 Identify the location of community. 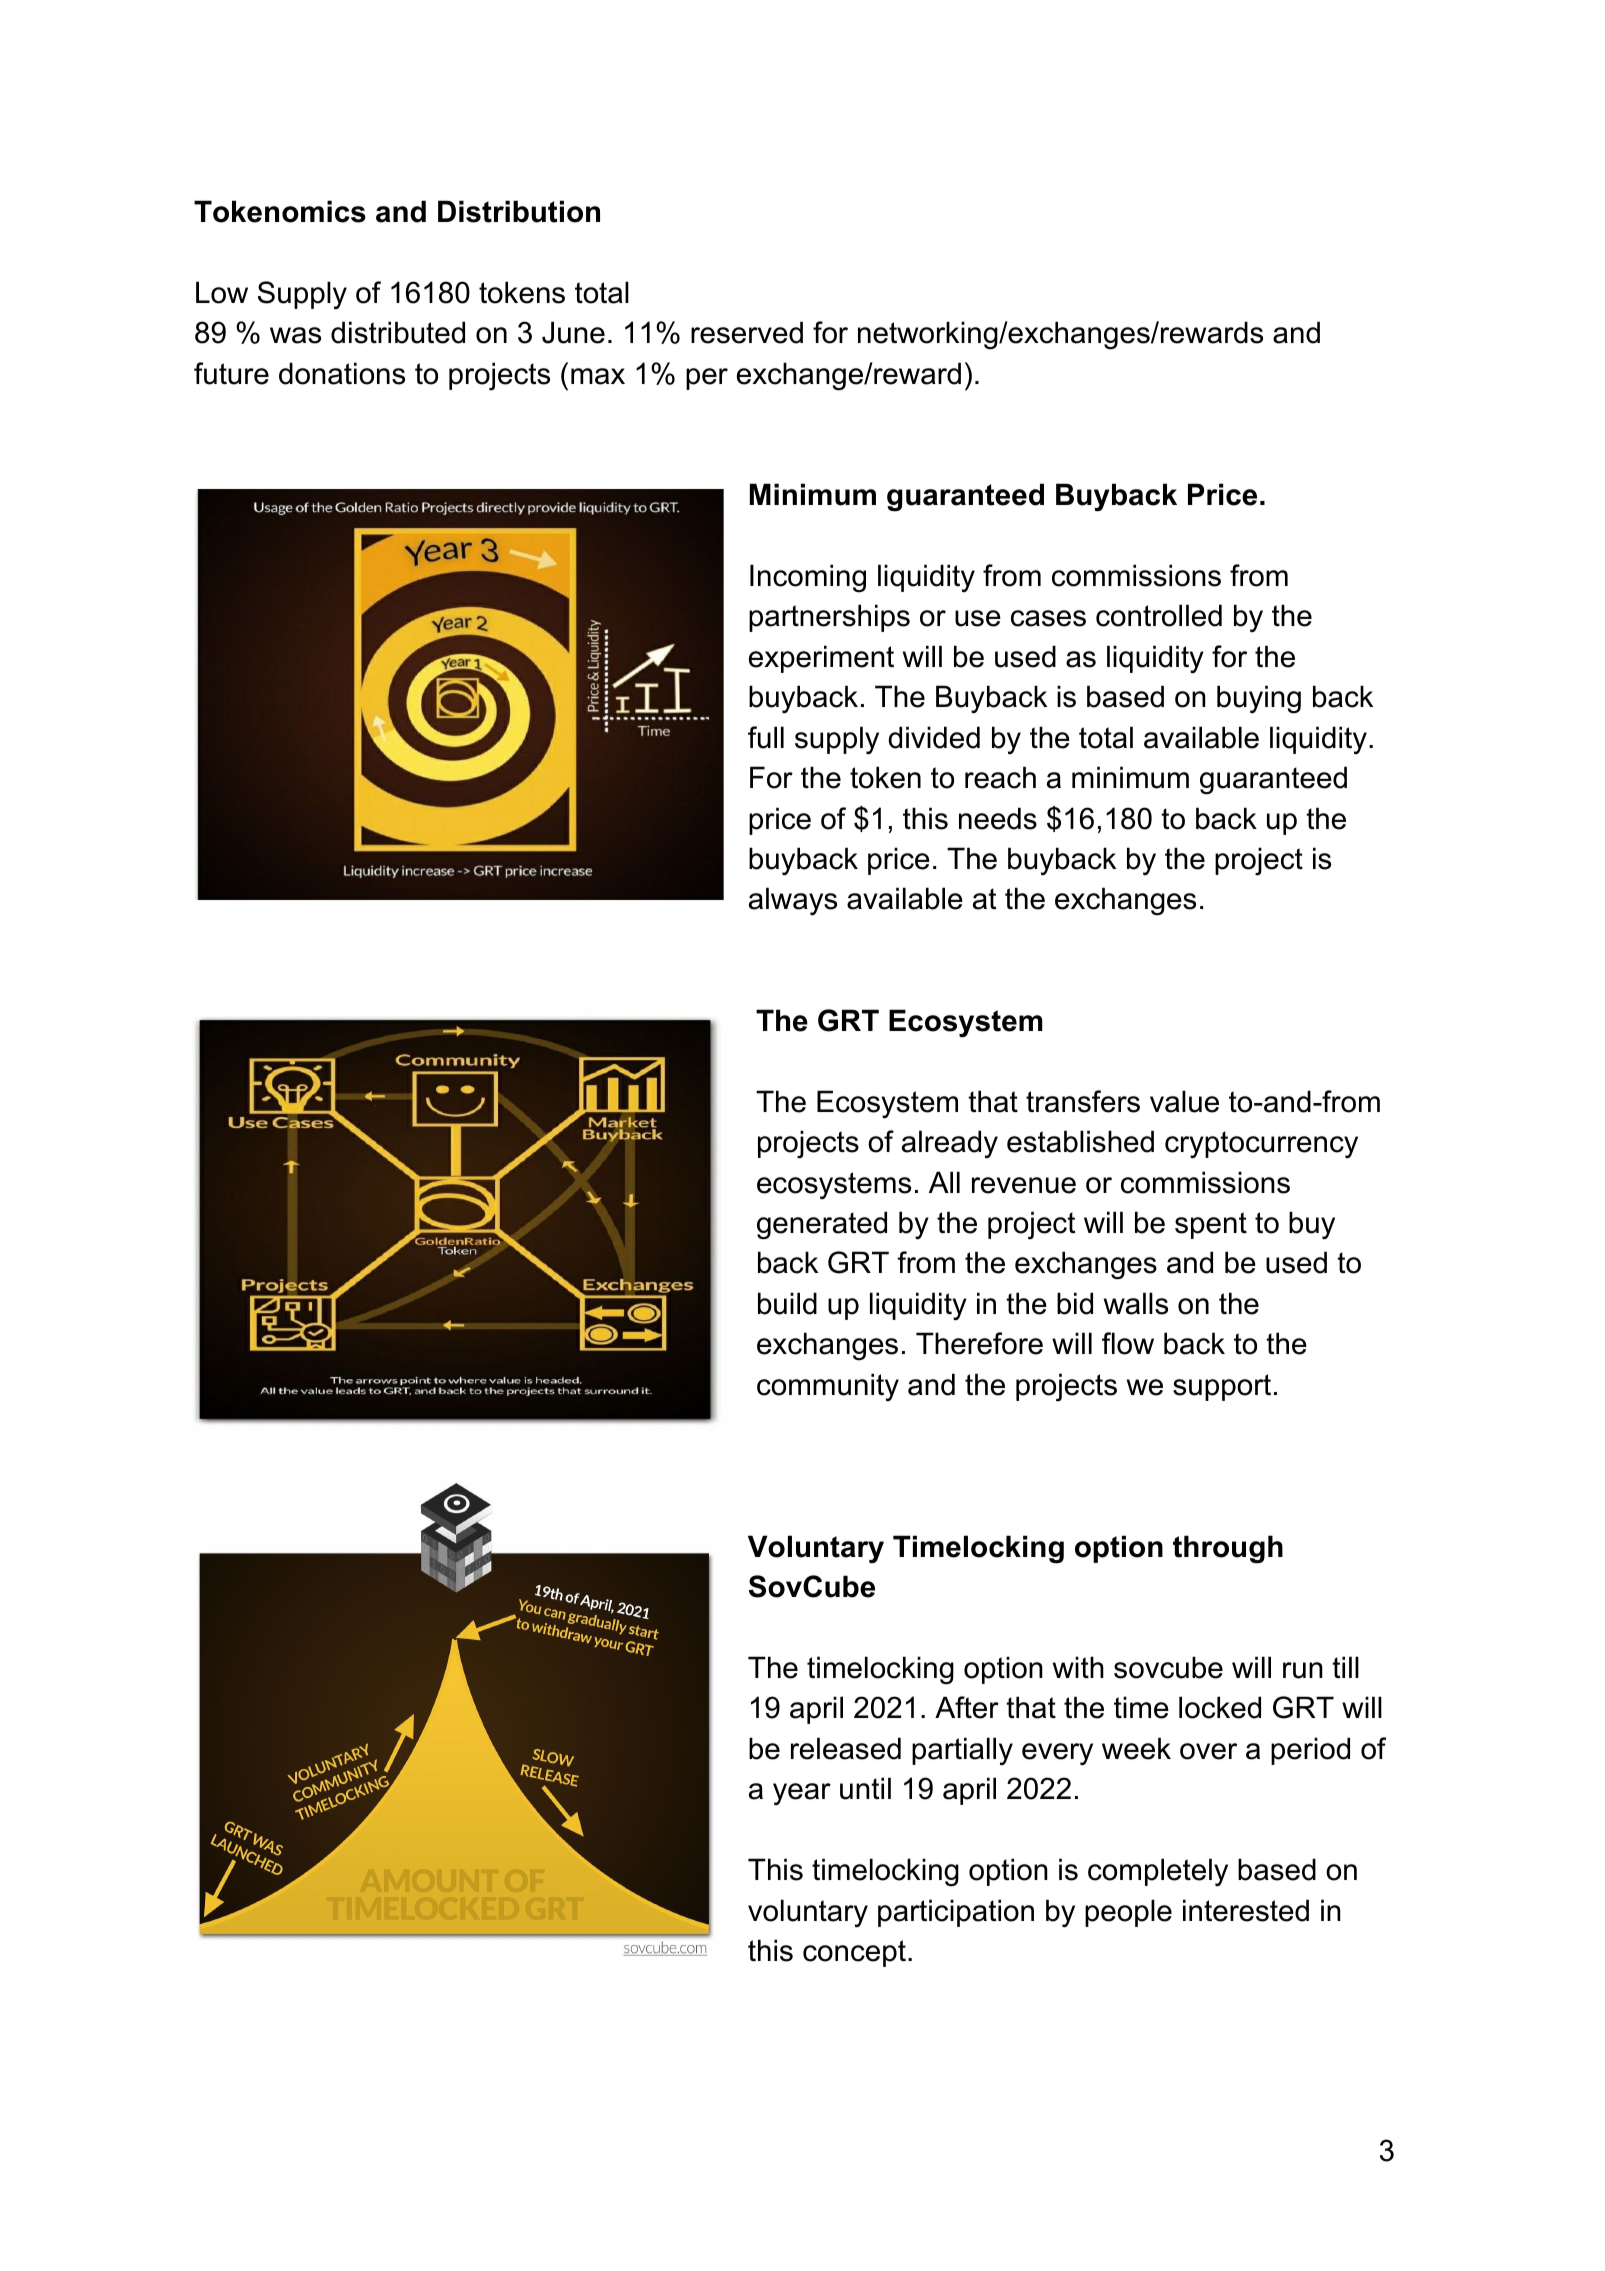
(828, 1387).
